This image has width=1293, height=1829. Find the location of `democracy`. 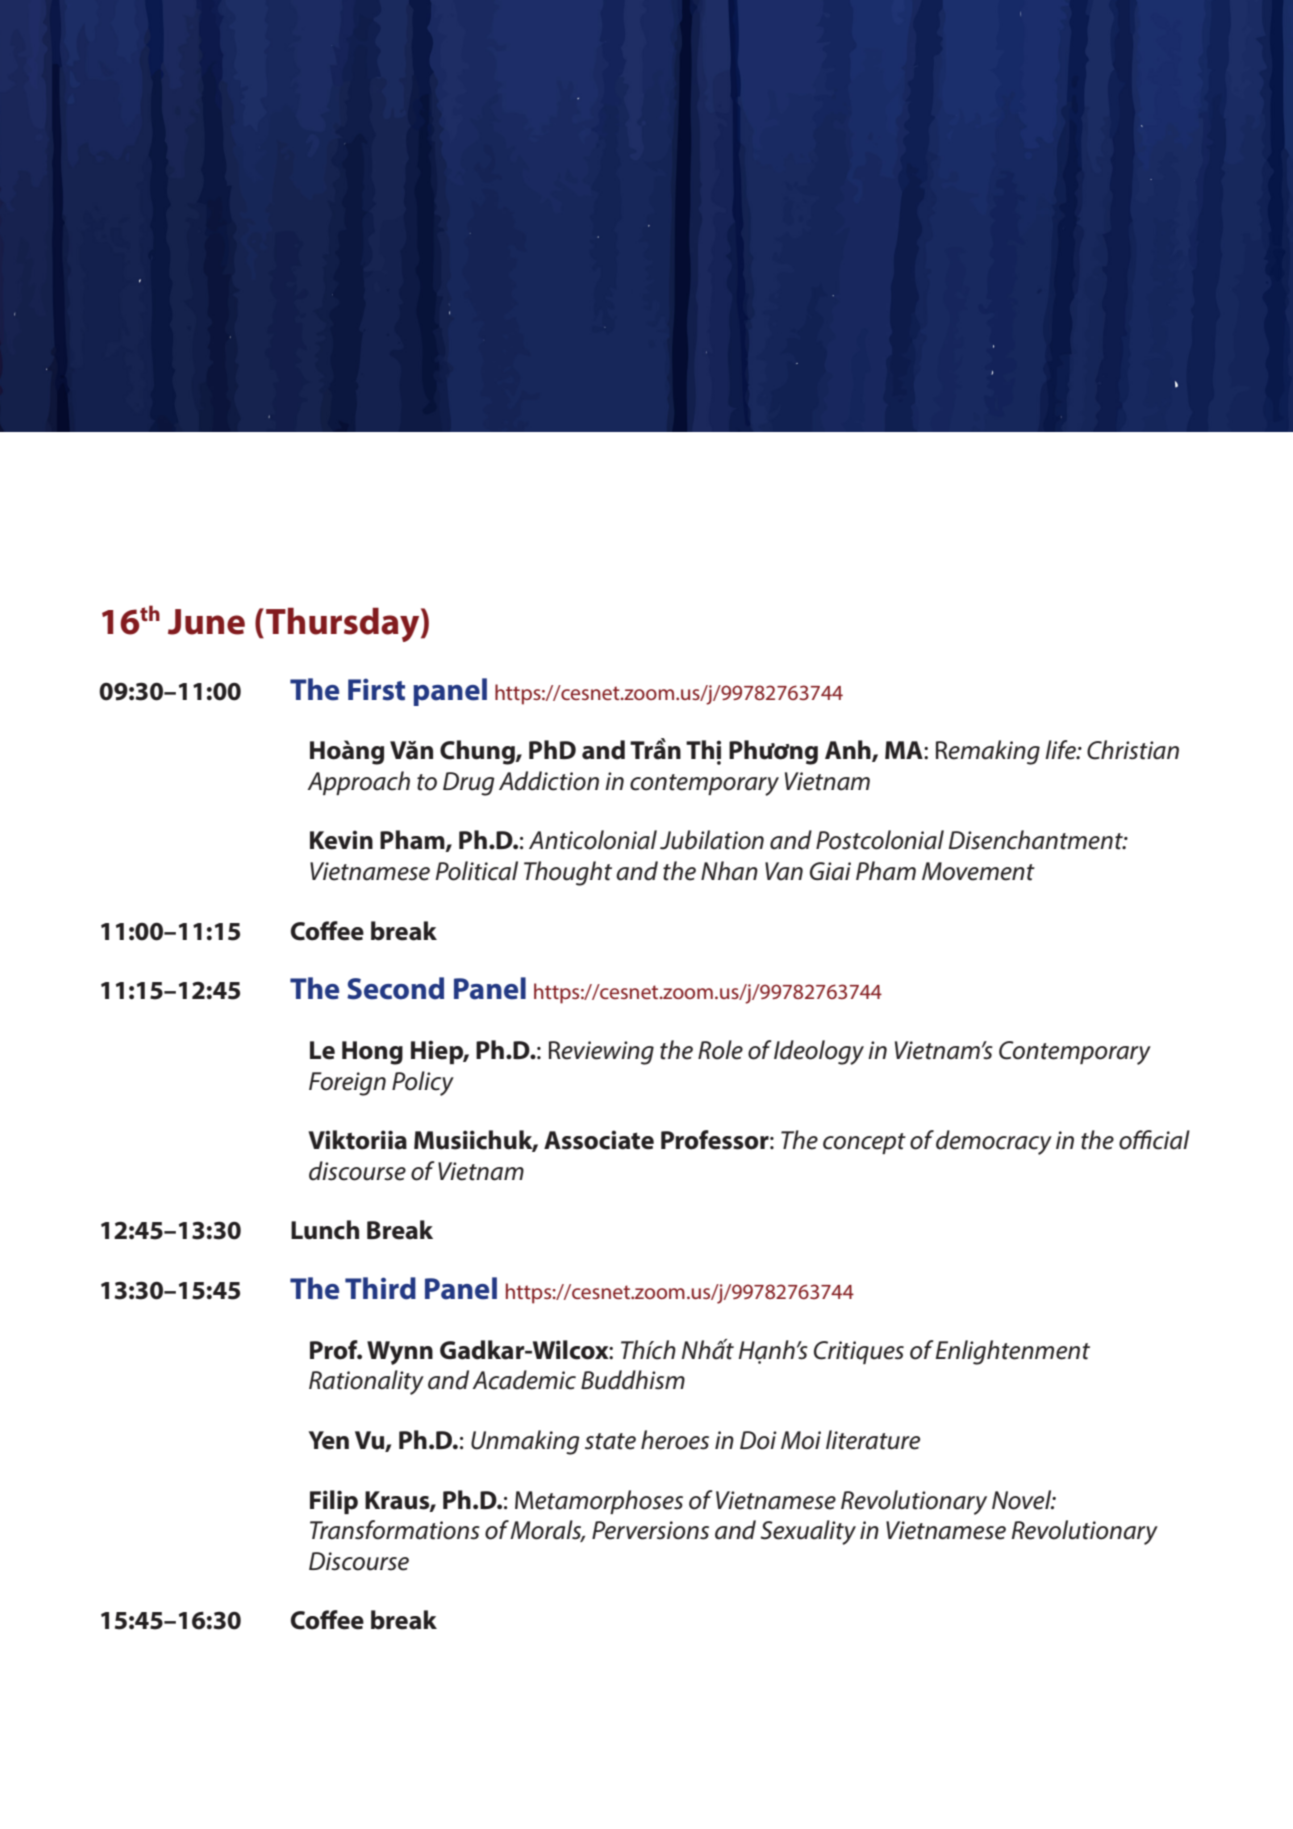

democracy is located at coordinates (994, 1142).
